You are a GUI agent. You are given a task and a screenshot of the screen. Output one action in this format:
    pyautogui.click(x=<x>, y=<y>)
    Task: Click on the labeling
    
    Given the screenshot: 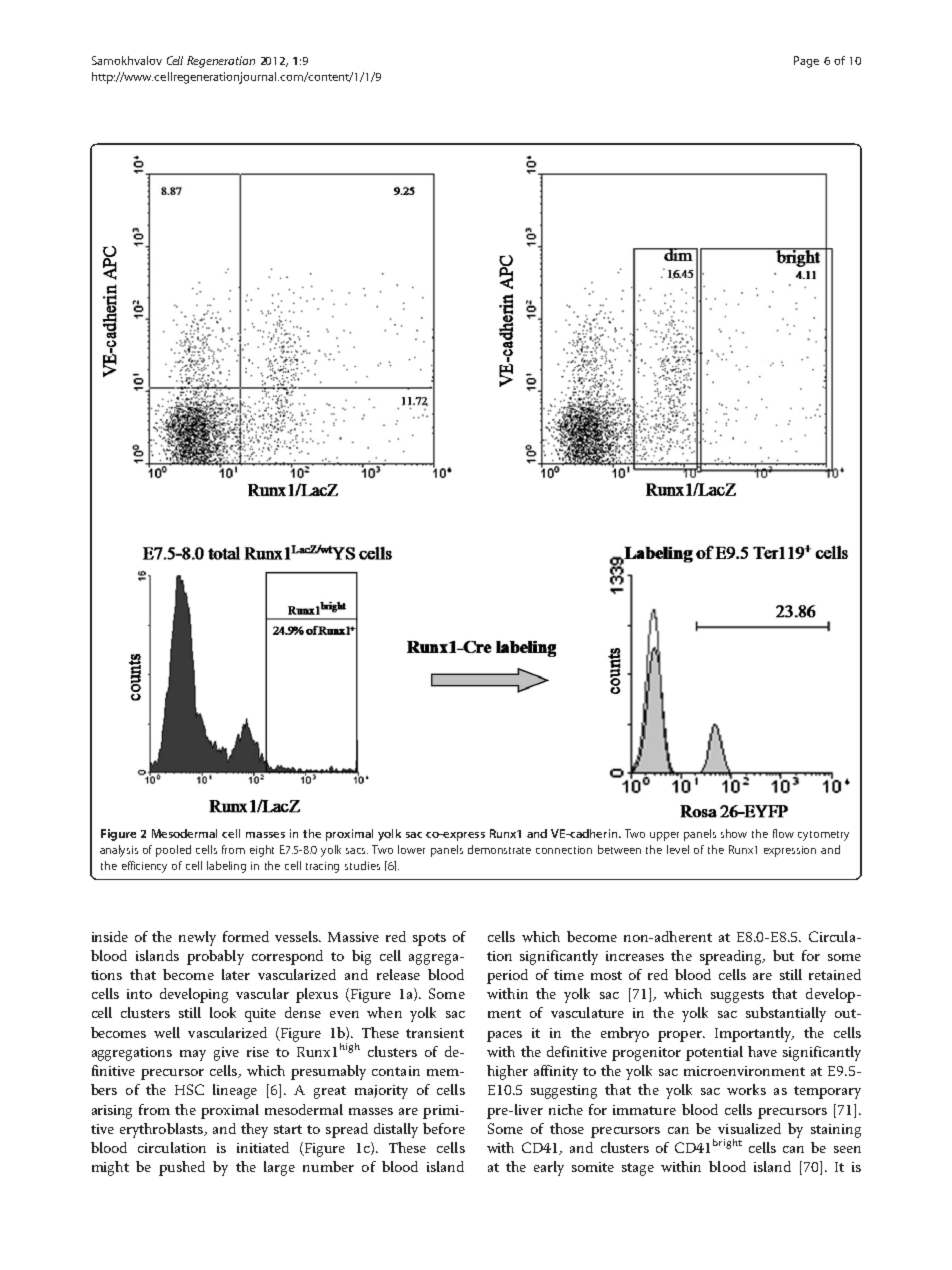 What is the action you would take?
    pyautogui.click(x=226, y=867)
